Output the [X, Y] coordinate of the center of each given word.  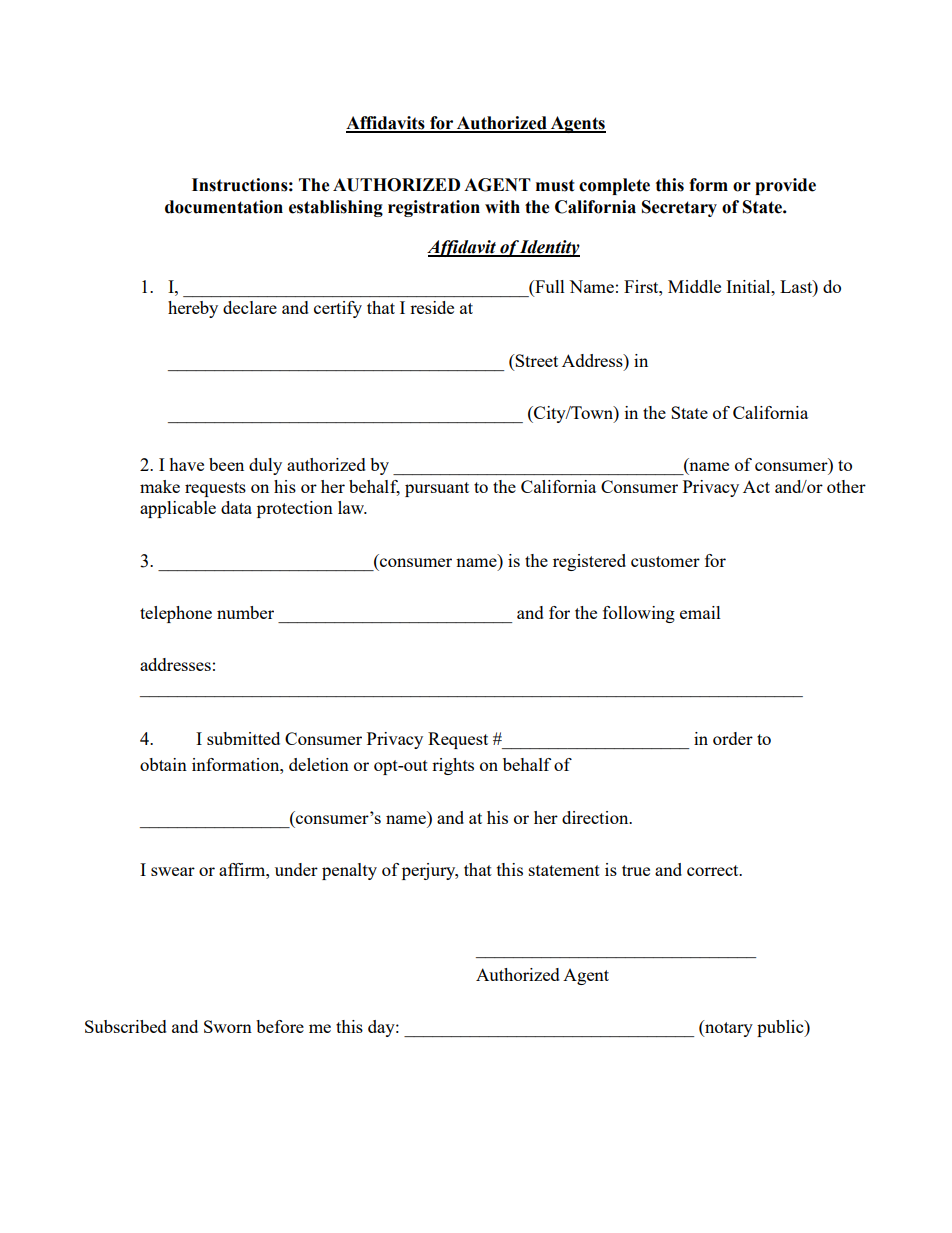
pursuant [437, 489]
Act [756, 486]
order [733, 738]
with [502, 207]
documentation [224, 207]
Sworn [228, 1026]
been [226, 464]
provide [785, 186]
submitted [243, 738]
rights [453, 766]
